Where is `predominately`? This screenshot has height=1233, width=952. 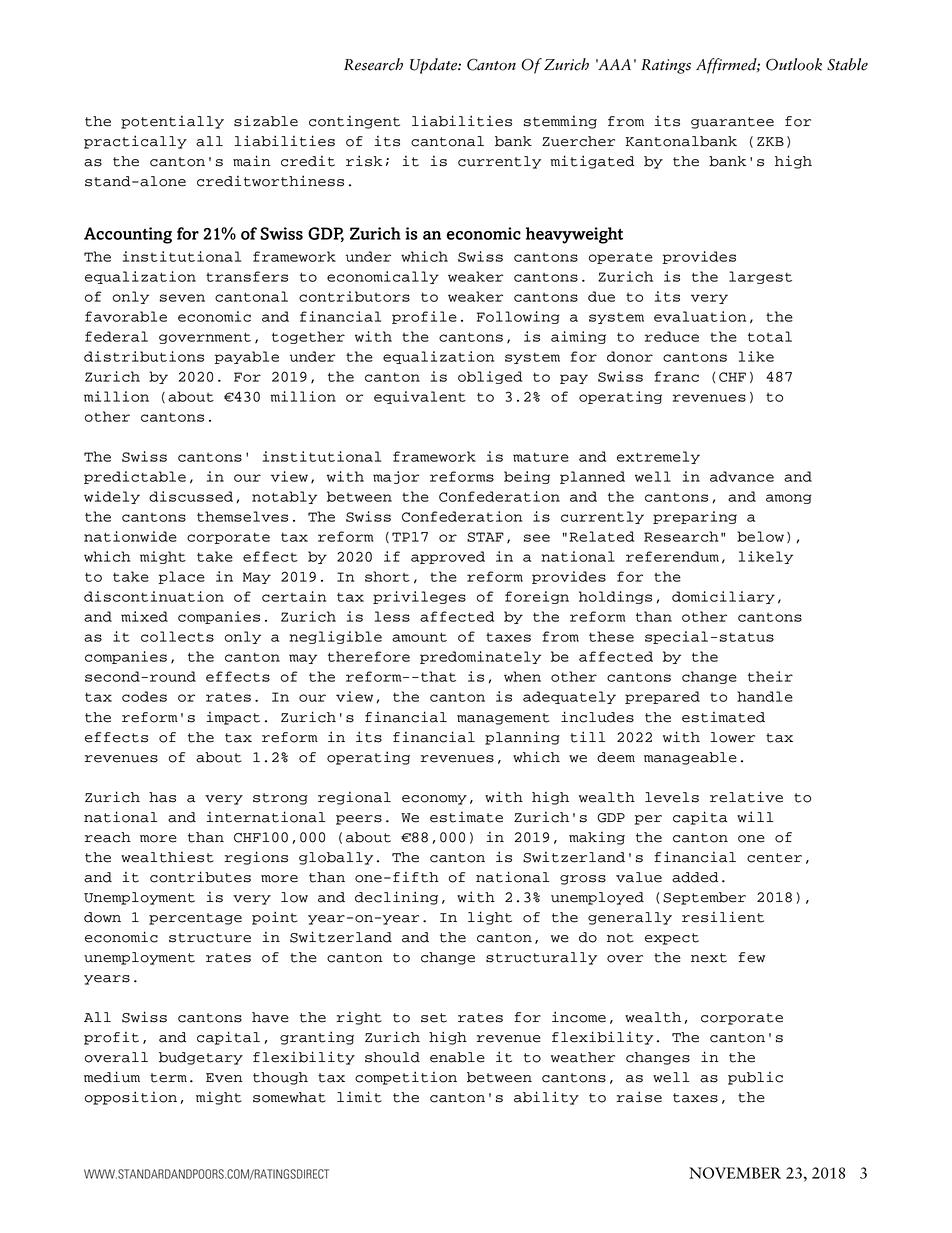 predominately is located at coordinates (480, 657).
